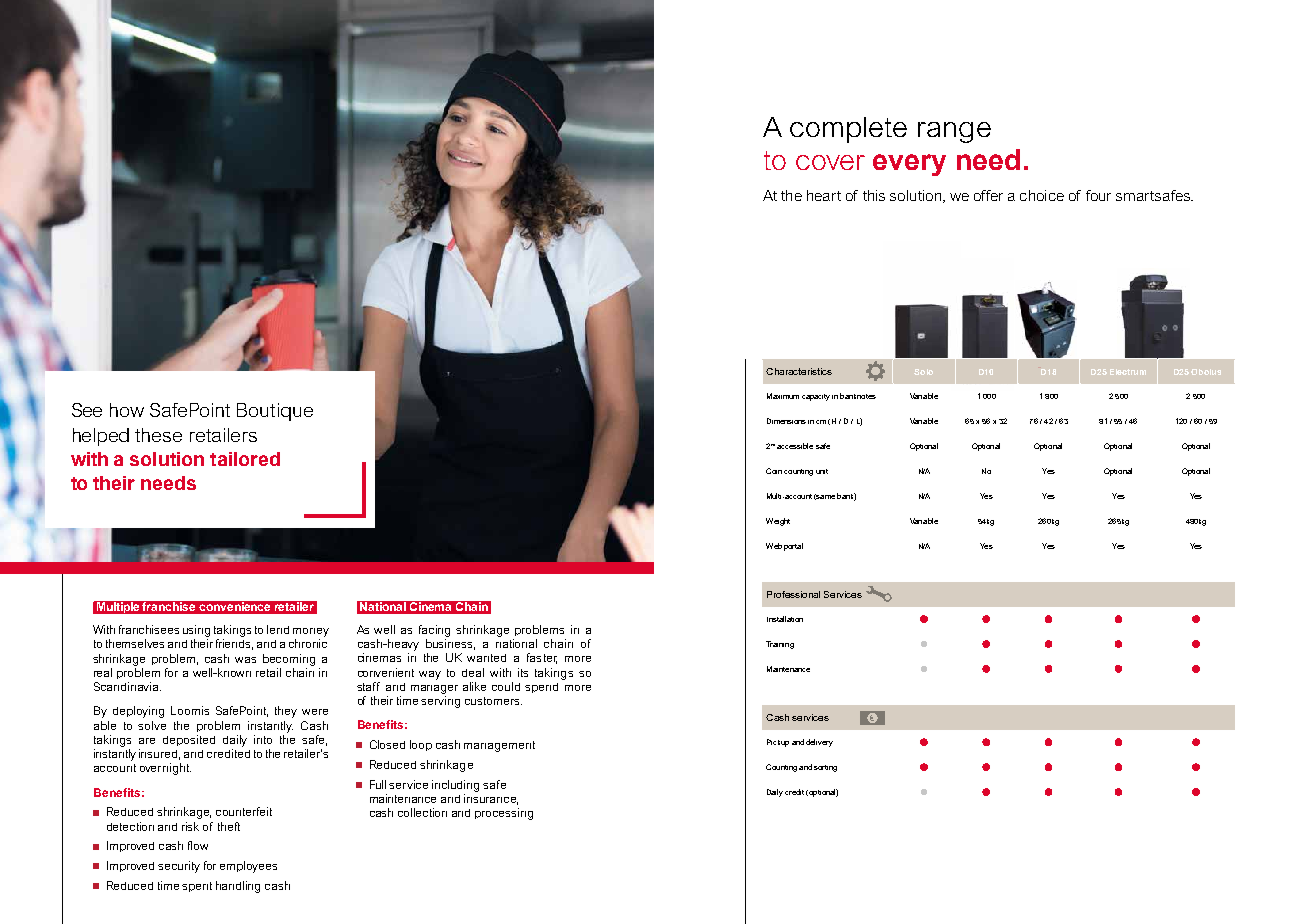 This image has height=924, width=1308. What do you see at coordinates (248, 867) in the image?
I see `employees` at bounding box center [248, 867].
